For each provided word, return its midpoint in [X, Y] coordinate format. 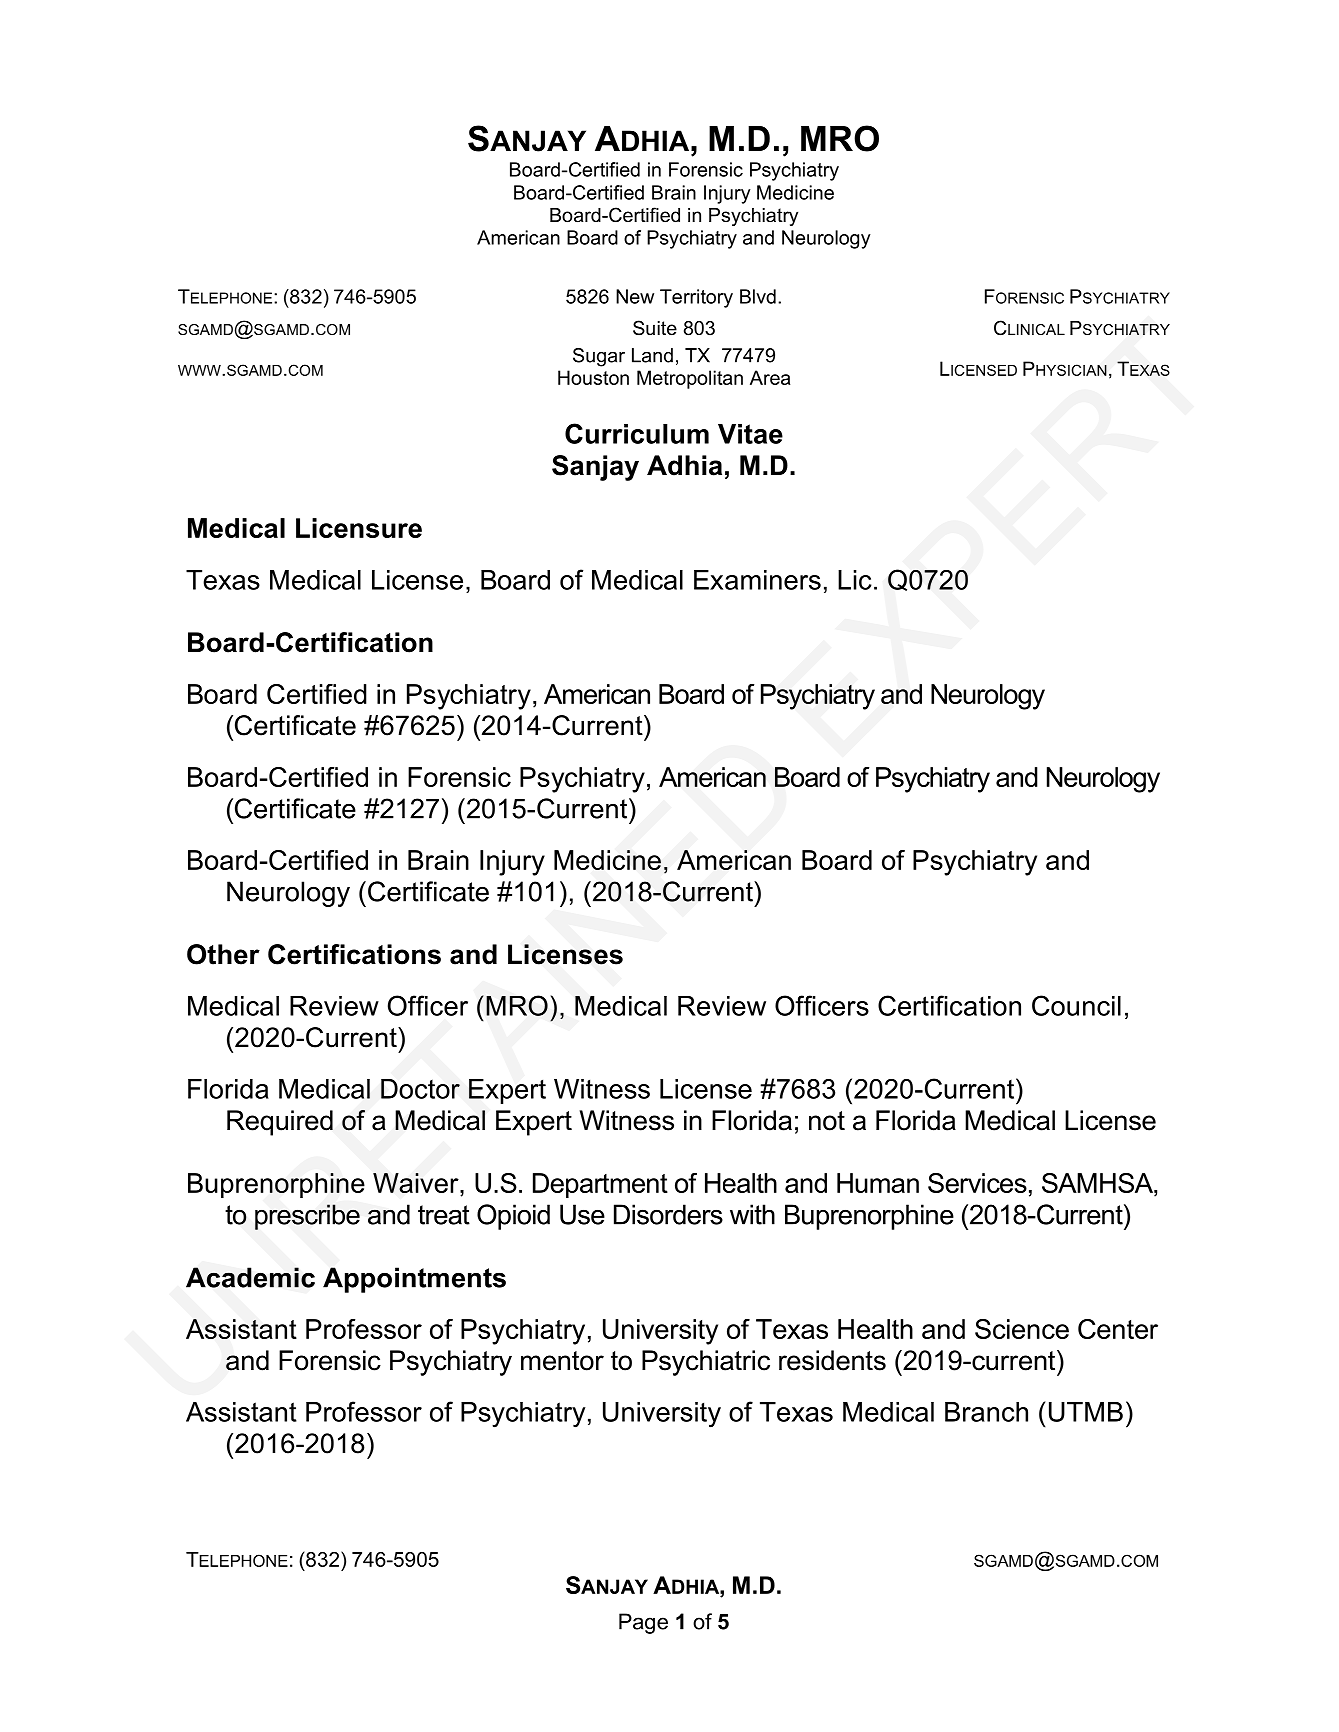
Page [643, 1623]
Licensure [359, 528]
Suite [655, 328]
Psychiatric [706, 1363]
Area [770, 377]
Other [223, 954]
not [827, 1121]
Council [1076, 1005]
